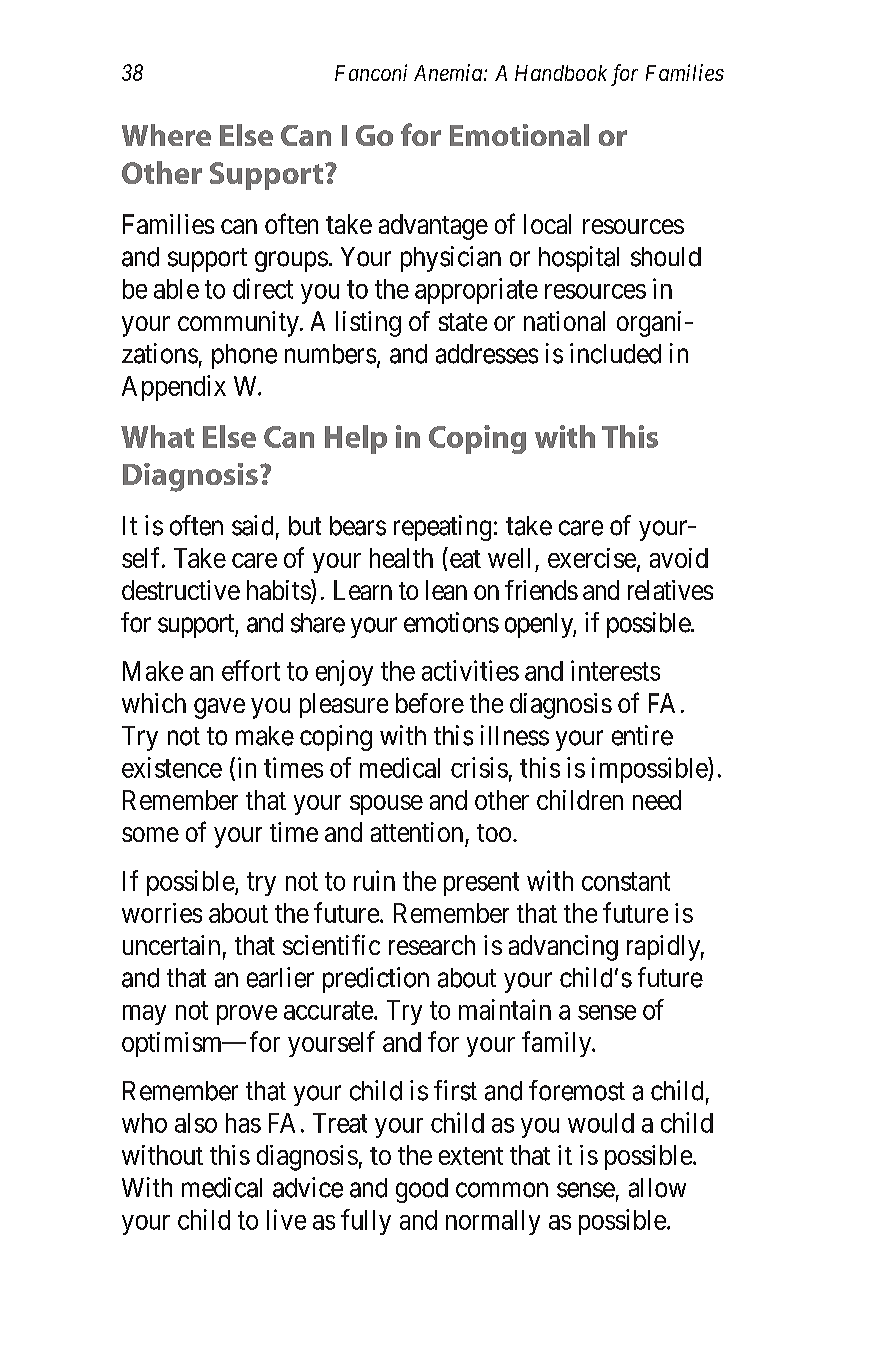 This screenshot has height=1372, width=887. What do you see at coordinates (451, 622) in the screenshot?
I see `emotions` at bounding box center [451, 622].
